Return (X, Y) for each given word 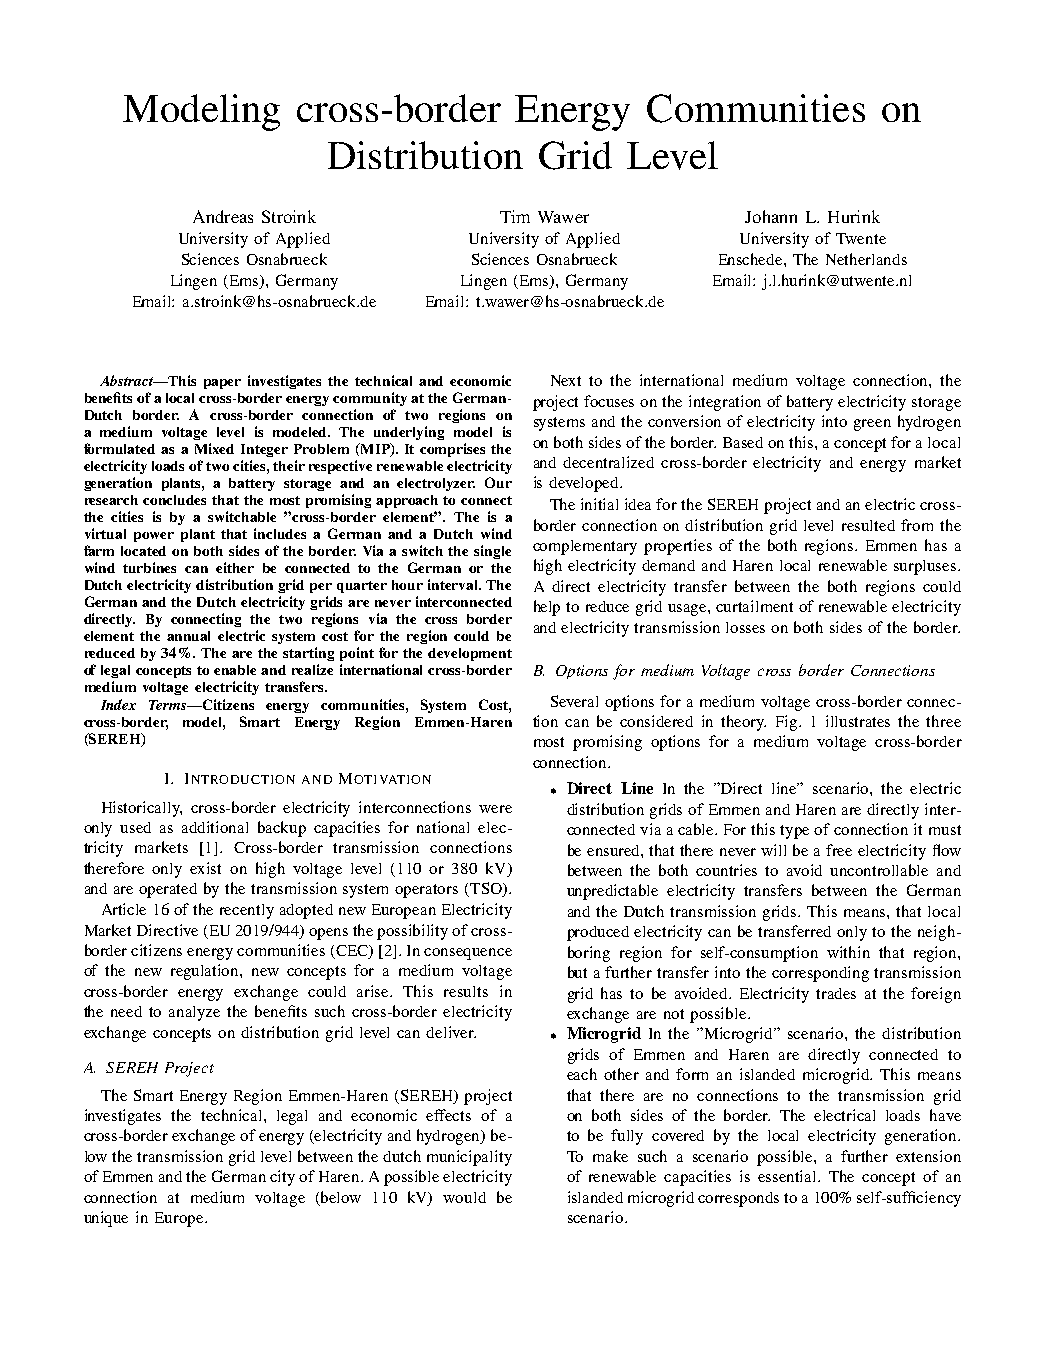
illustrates (858, 721)
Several (574, 701)
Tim (515, 216)
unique (106, 1219)
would (464, 1197)
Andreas (223, 216)
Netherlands (866, 259)
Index (118, 704)
